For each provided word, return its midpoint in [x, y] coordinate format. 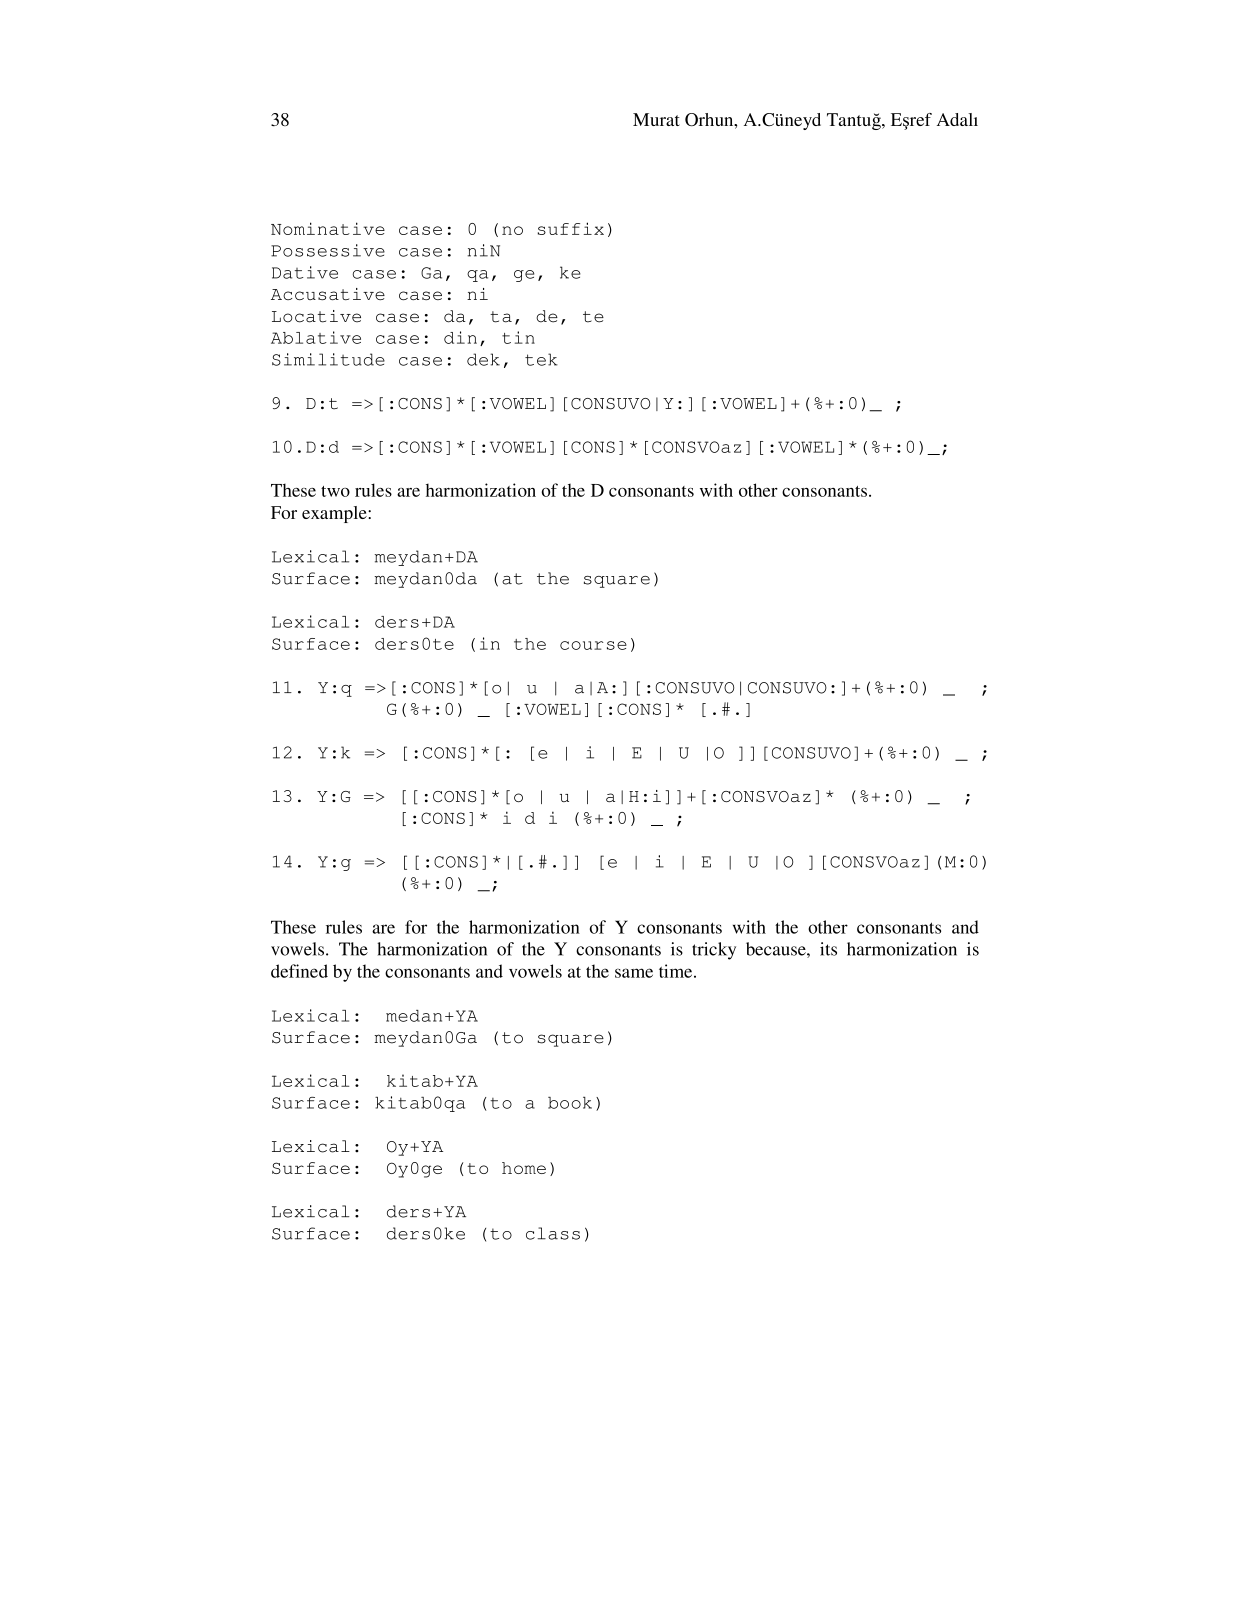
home [524, 1168]
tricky [714, 951]
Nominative [328, 228]
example [335, 514]
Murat [656, 119]
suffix [571, 228]
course [593, 645]
